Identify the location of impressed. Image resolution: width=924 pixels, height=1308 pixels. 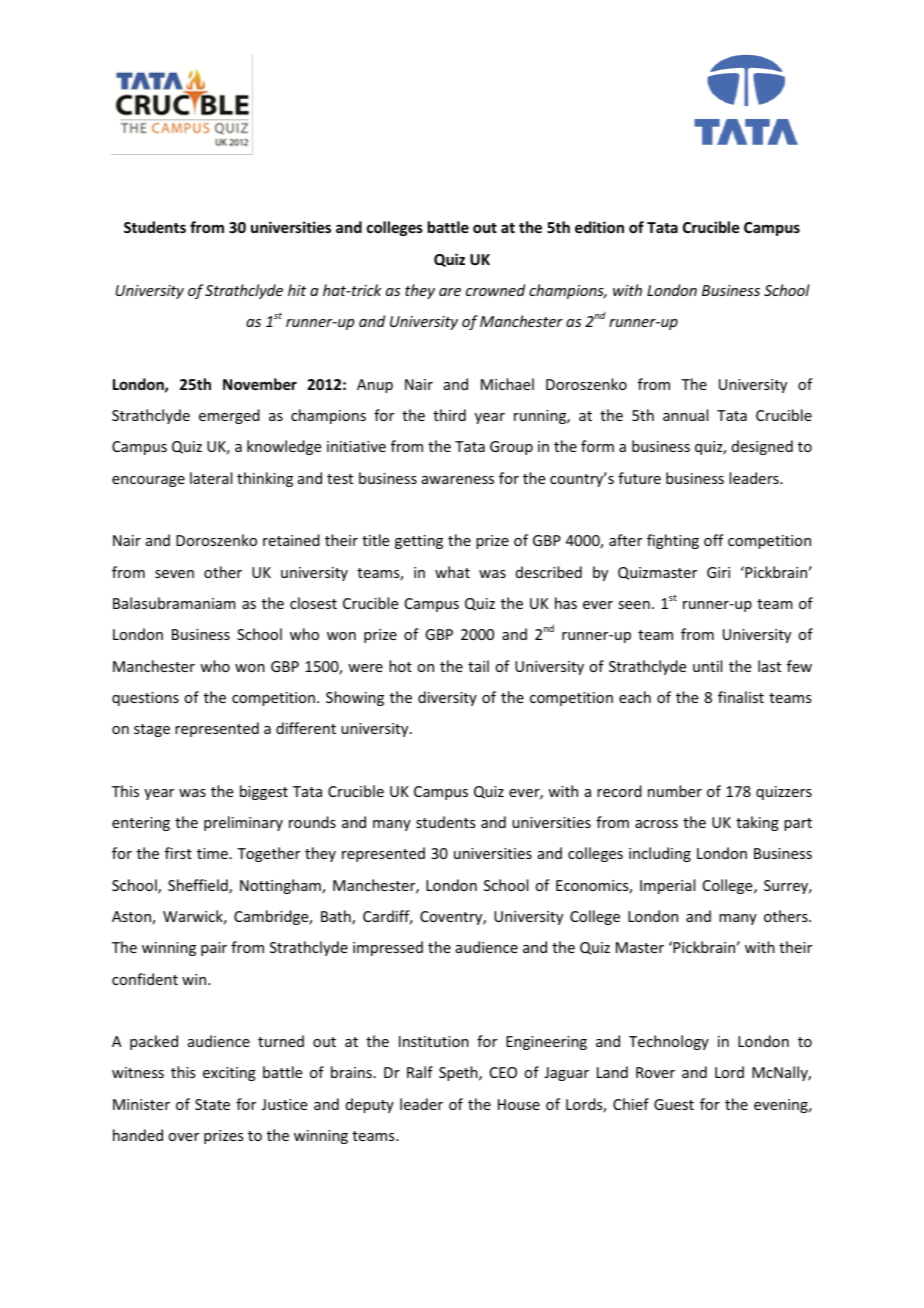
(388, 948).
